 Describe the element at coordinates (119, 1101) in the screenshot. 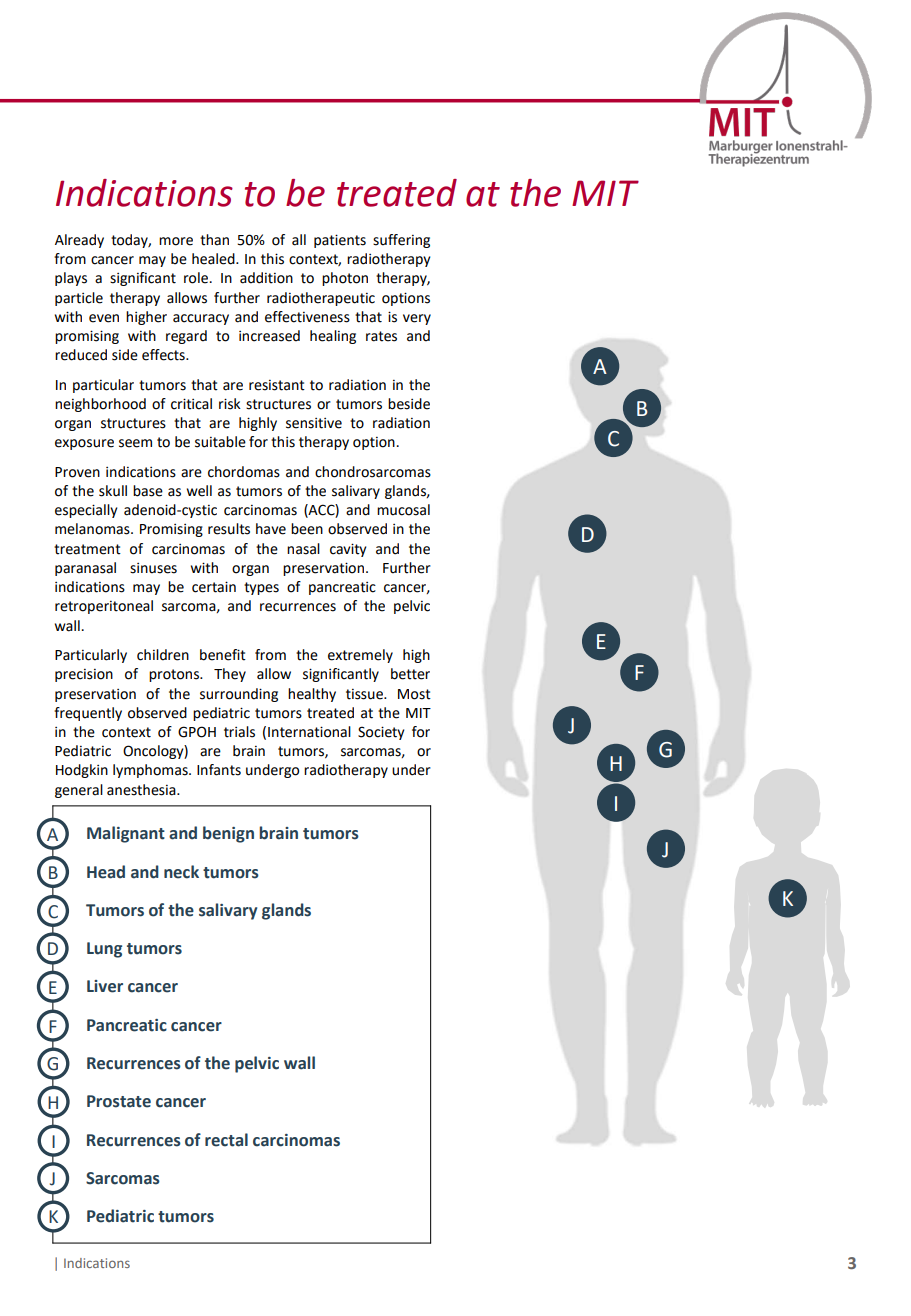

I see `Prostate` at that location.
